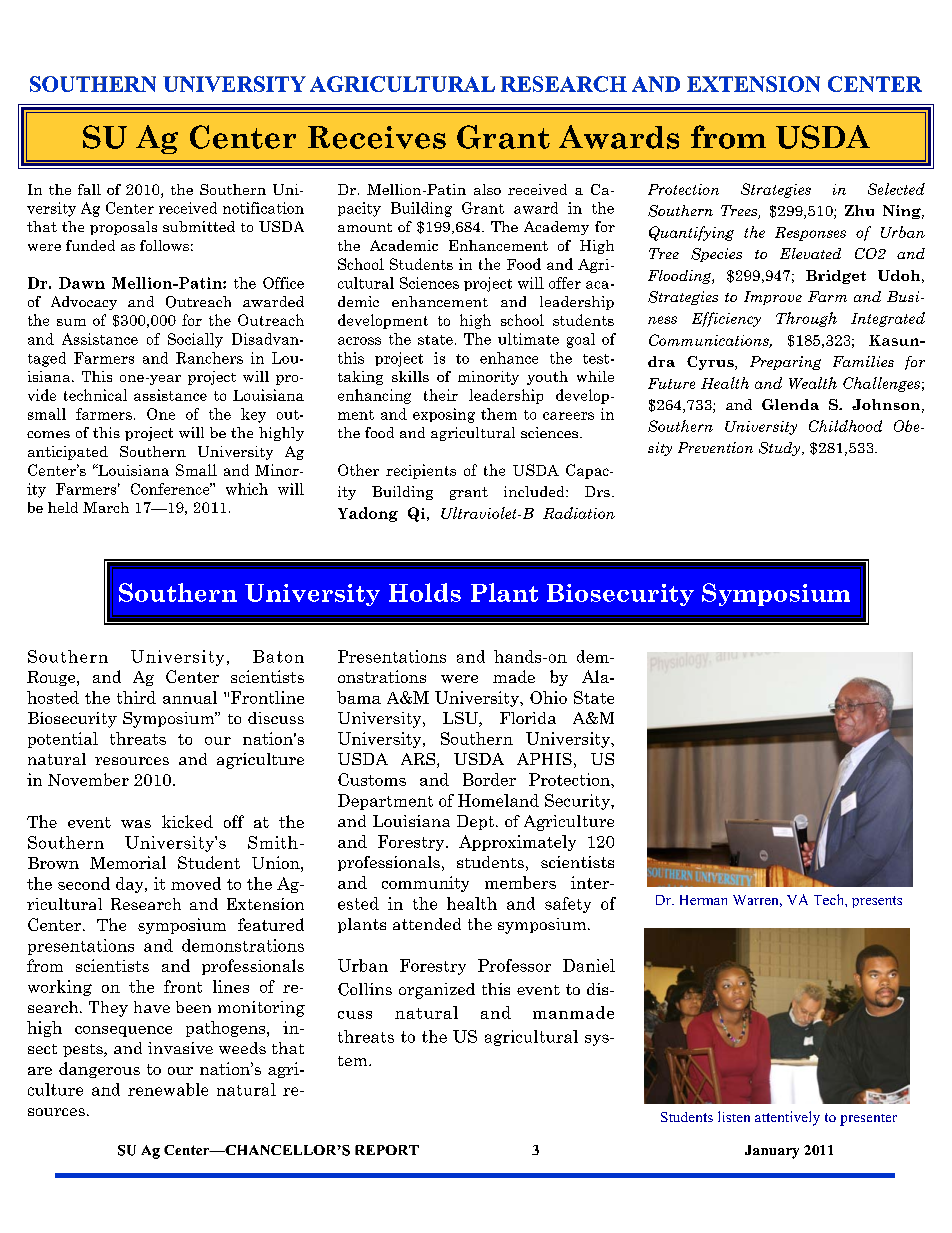 This screenshot has height=1233, width=952. What do you see at coordinates (168, 1089) in the screenshot?
I see `renewable` at bounding box center [168, 1089].
